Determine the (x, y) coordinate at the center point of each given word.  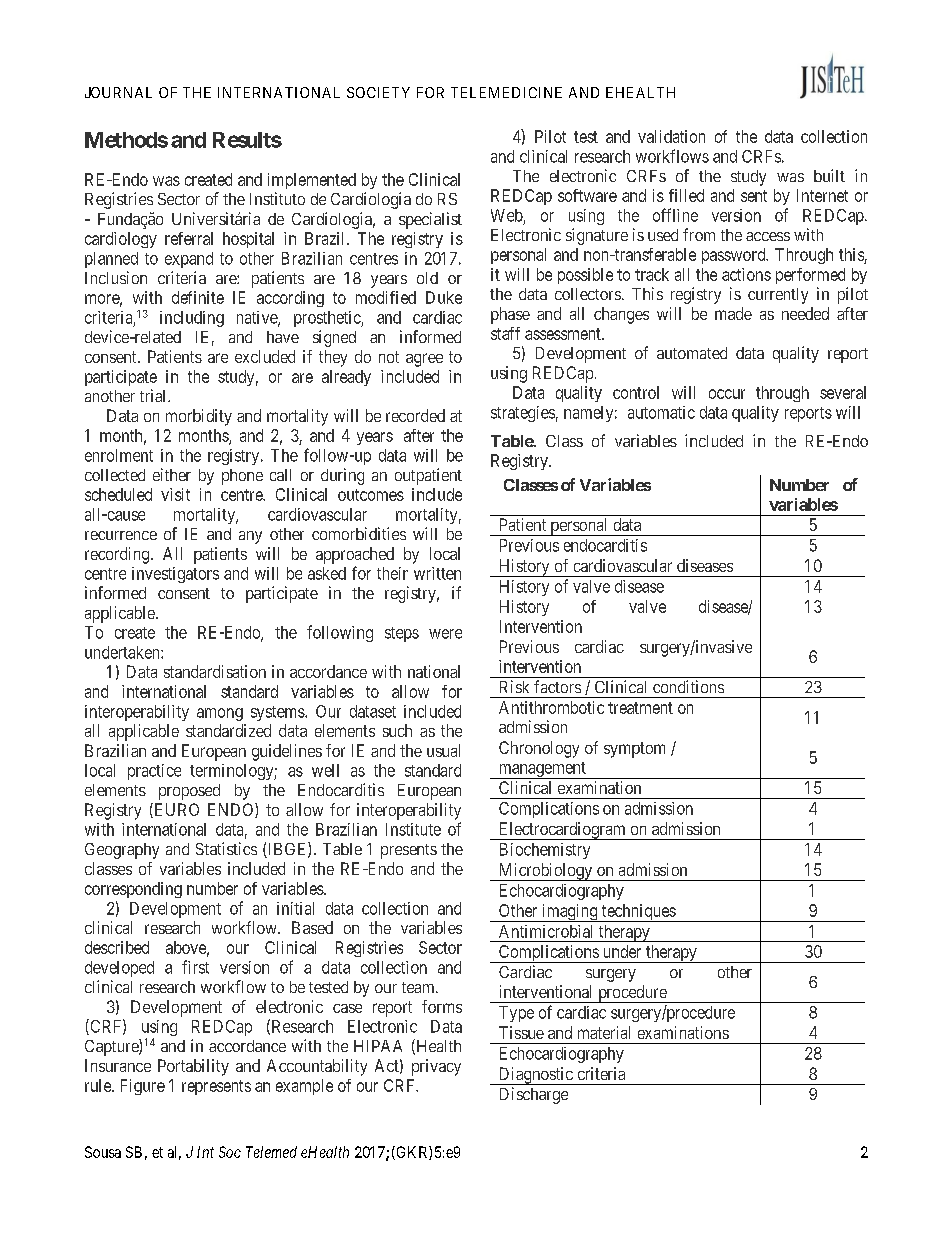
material (604, 1032)
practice (154, 772)
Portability (193, 1067)
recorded (415, 415)
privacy (436, 1067)
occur (727, 394)
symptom (634, 750)
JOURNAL (118, 92)
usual (443, 750)
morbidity (199, 417)
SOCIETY (378, 92)
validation (671, 136)
